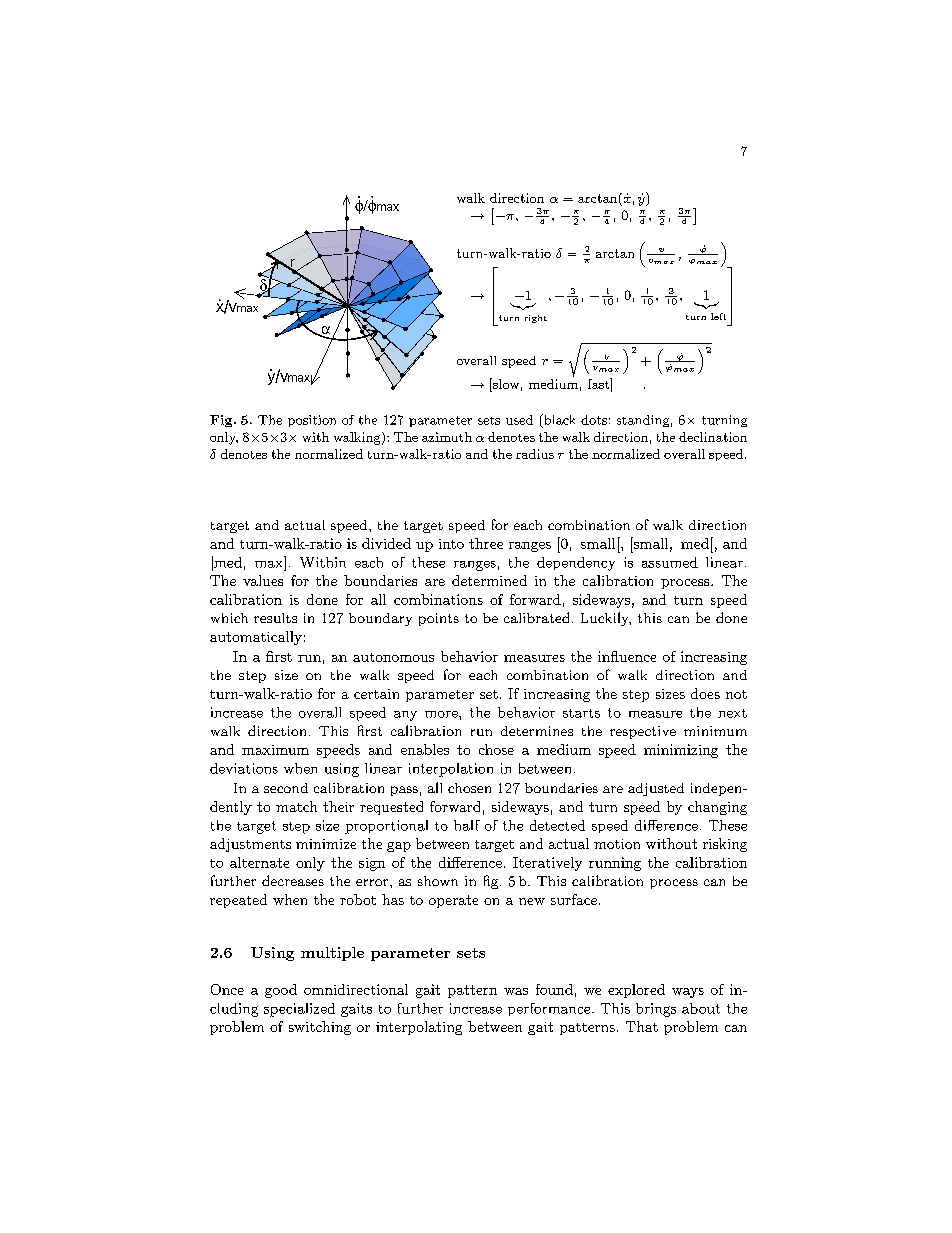 The width and height of the document is (952, 1233). What do you see at coordinates (516, 991) in the document?
I see `was` at bounding box center [516, 991].
